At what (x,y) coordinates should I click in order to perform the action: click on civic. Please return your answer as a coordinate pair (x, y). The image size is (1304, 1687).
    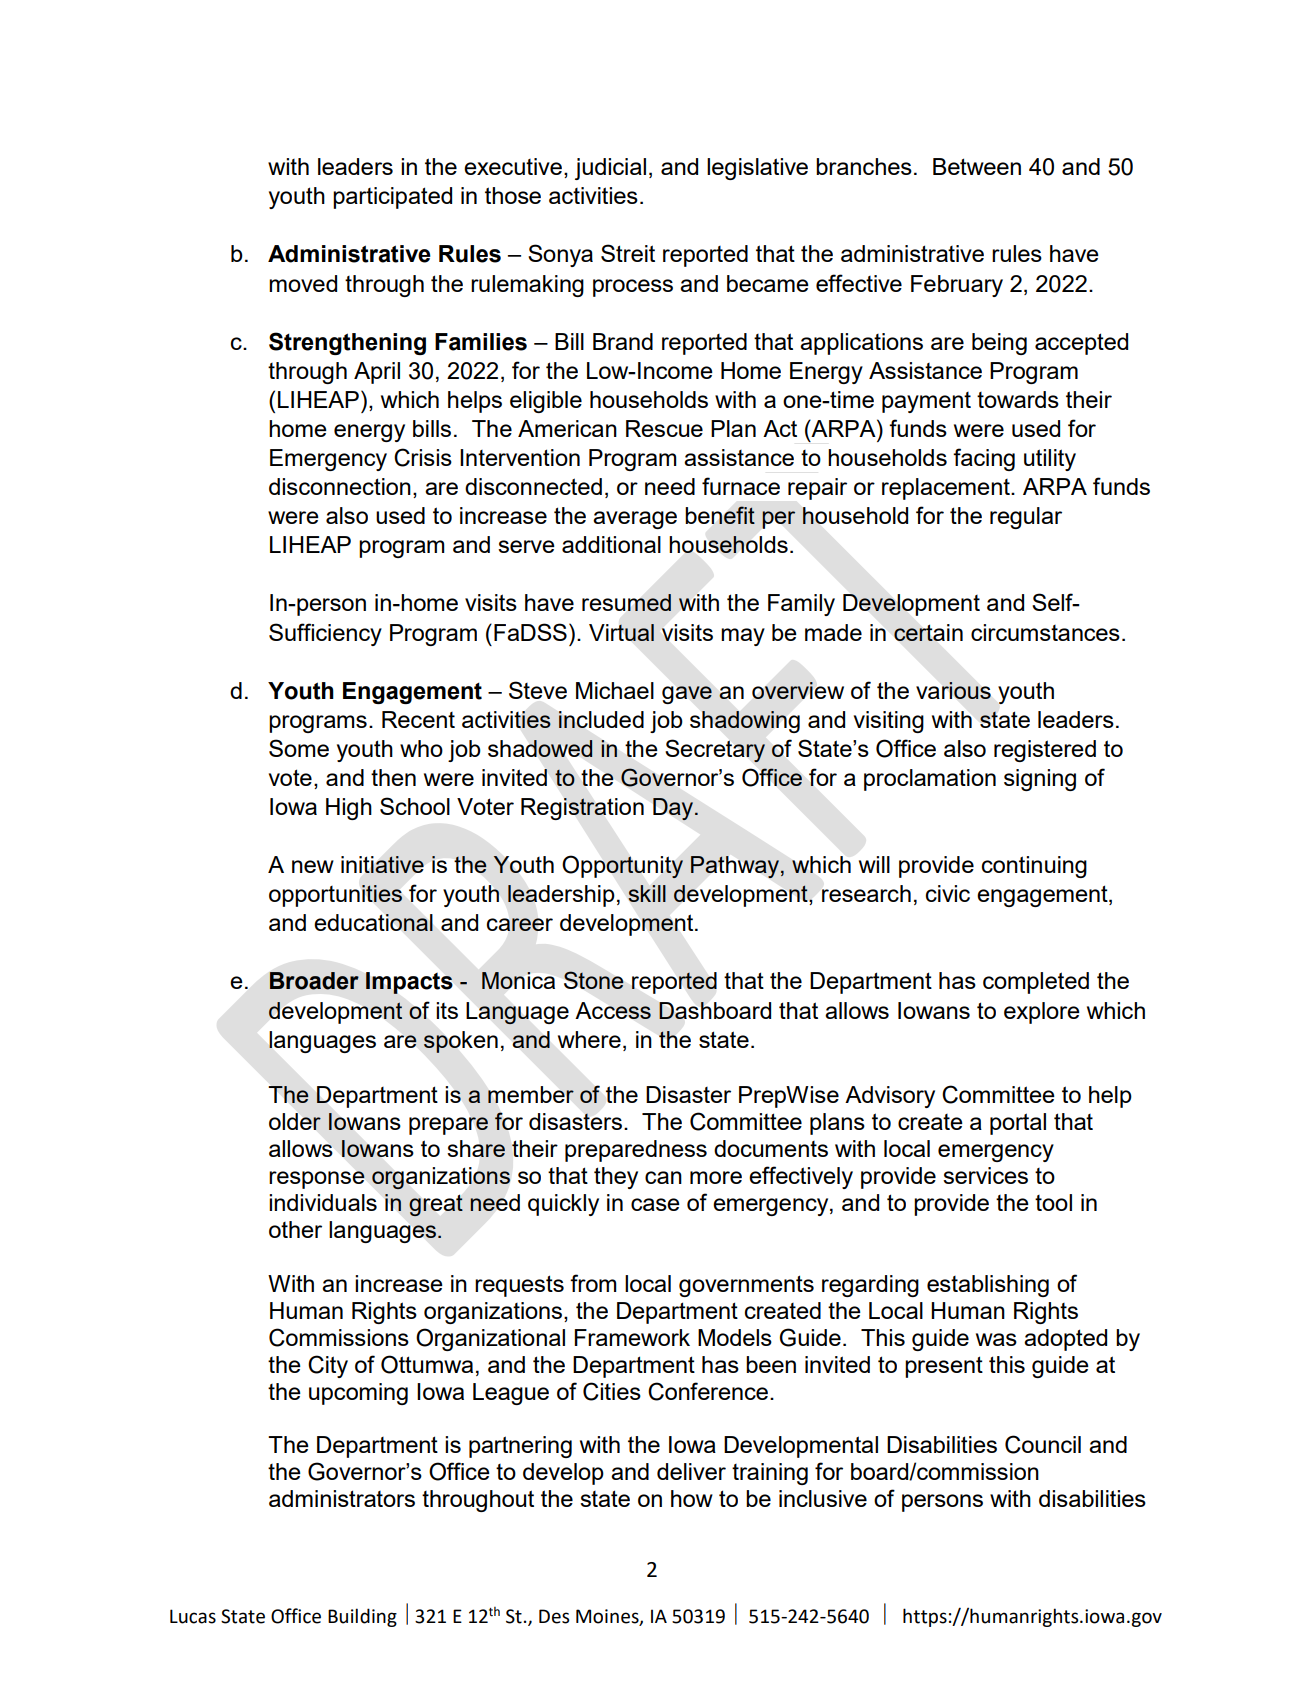
    Looking at the image, I should click on (948, 893).
